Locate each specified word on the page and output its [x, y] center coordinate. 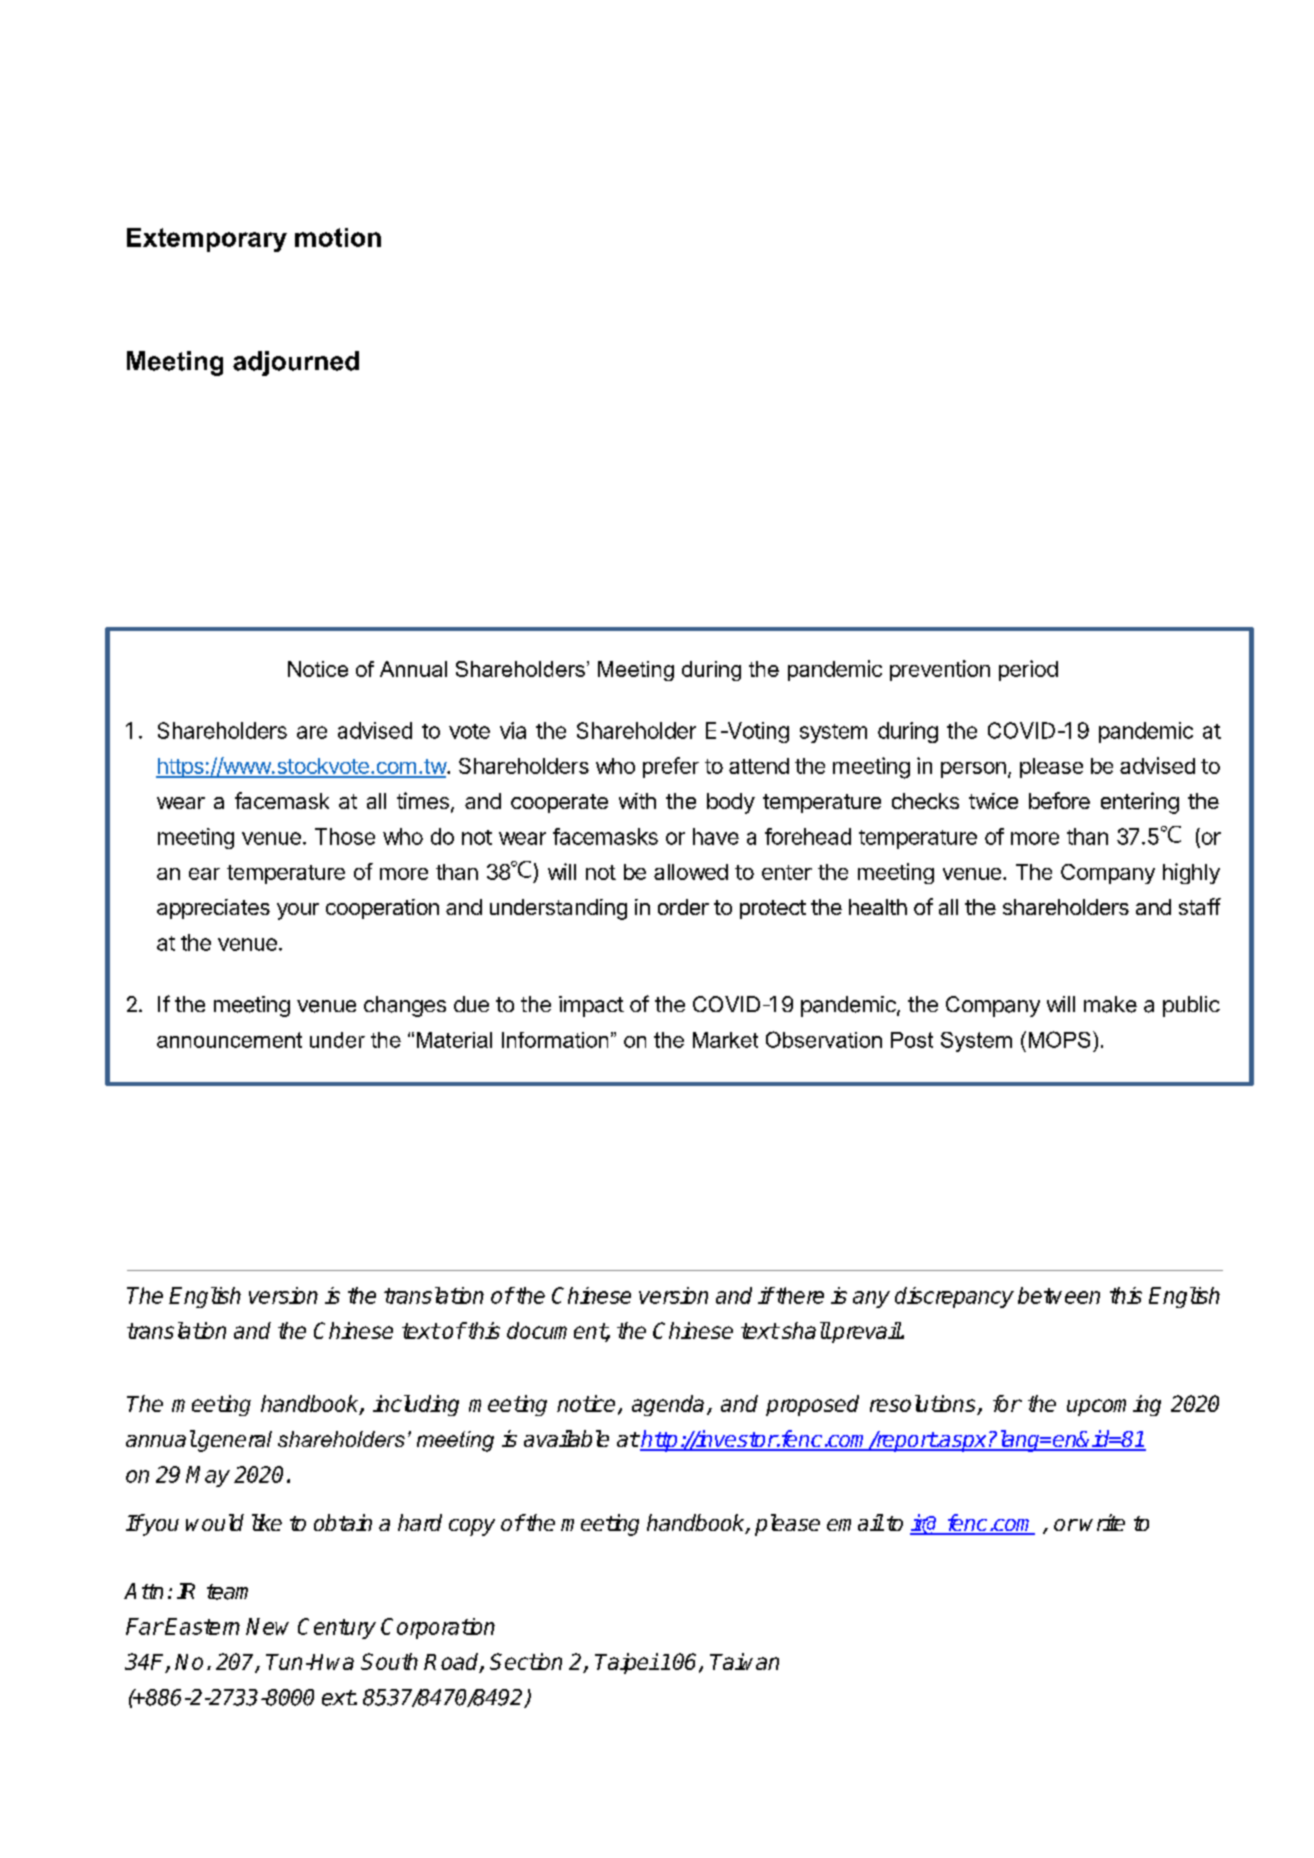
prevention [940, 670]
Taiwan [744, 1661]
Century [337, 1628]
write [1102, 1522]
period [1028, 670]
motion [338, 237]
